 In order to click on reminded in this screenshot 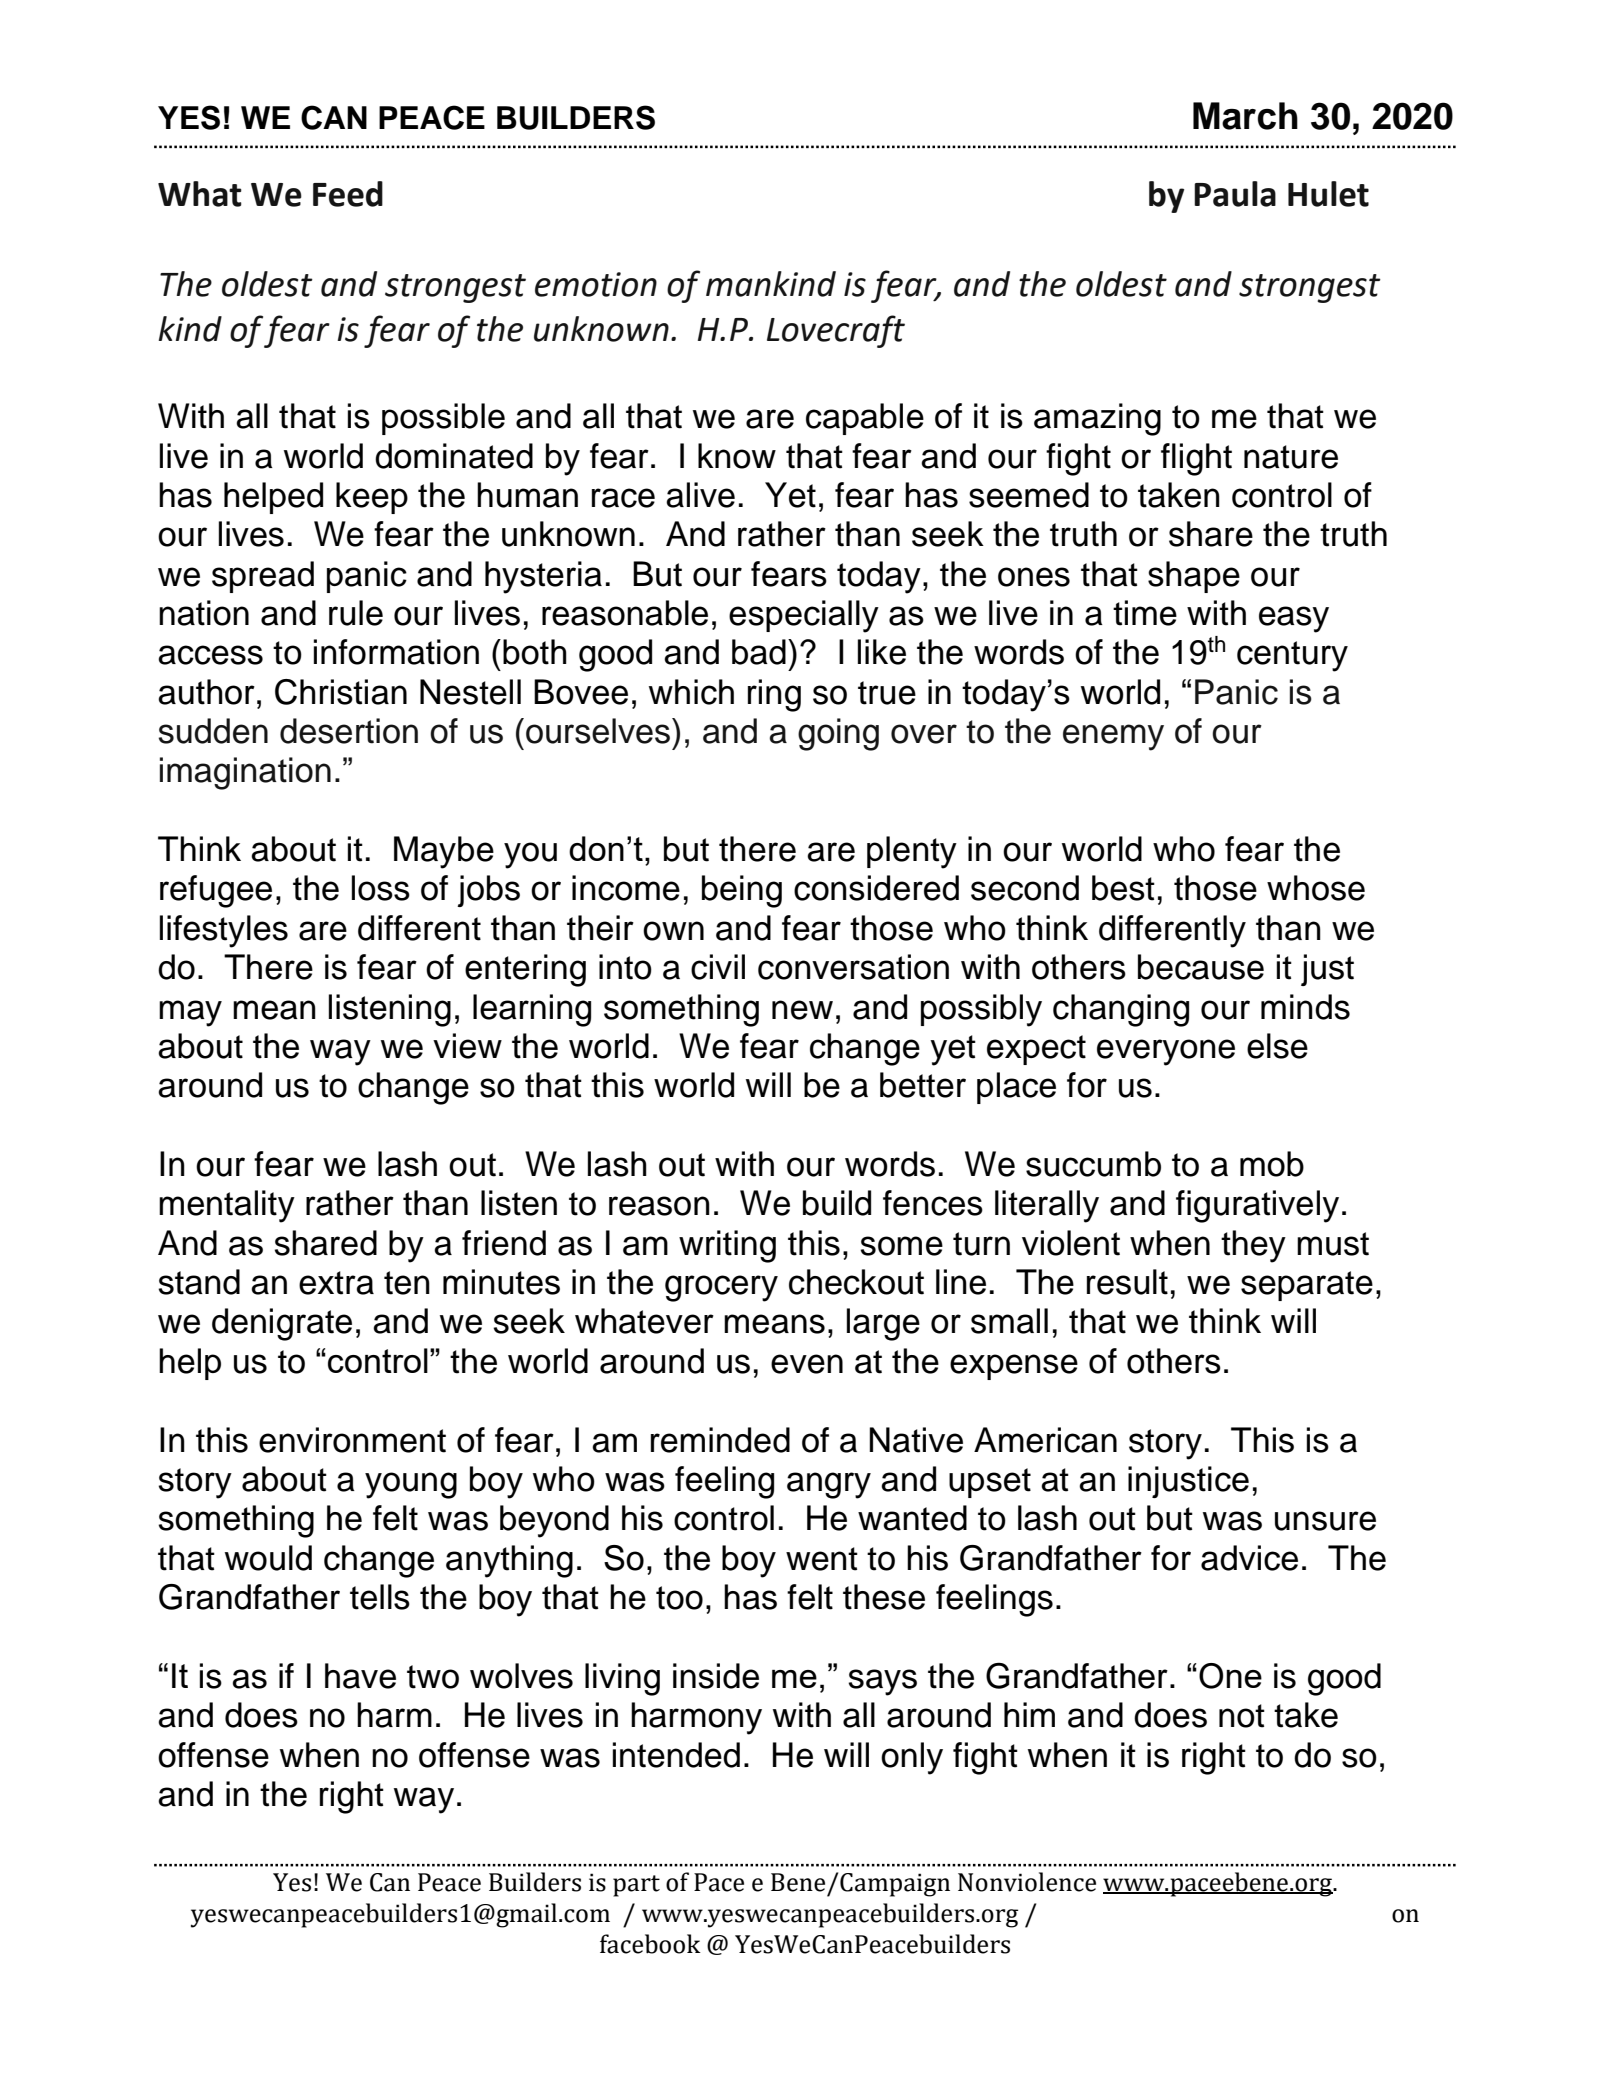, I will do `click(720, 1440)`.
